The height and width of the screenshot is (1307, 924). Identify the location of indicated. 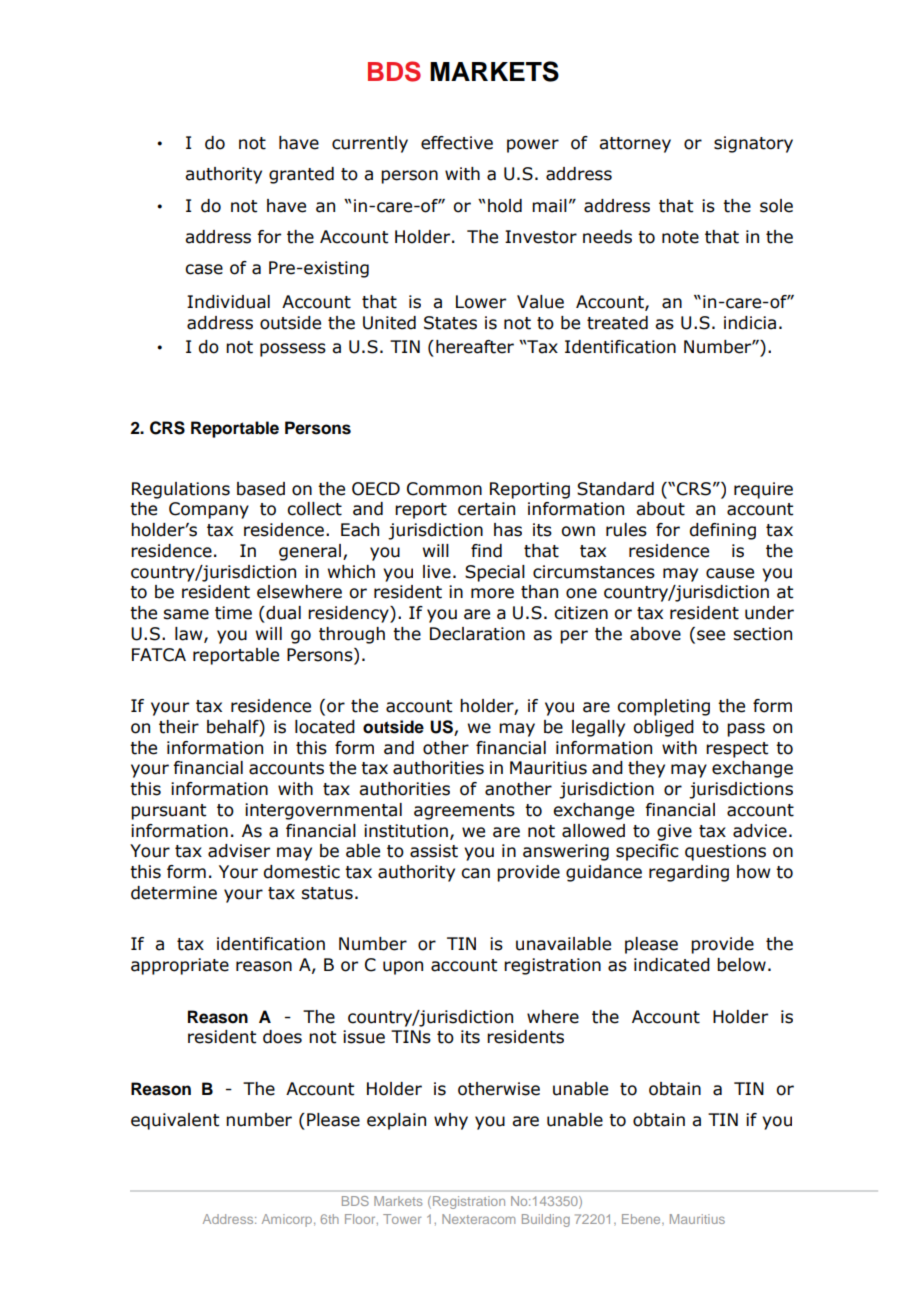
(672, 965).
